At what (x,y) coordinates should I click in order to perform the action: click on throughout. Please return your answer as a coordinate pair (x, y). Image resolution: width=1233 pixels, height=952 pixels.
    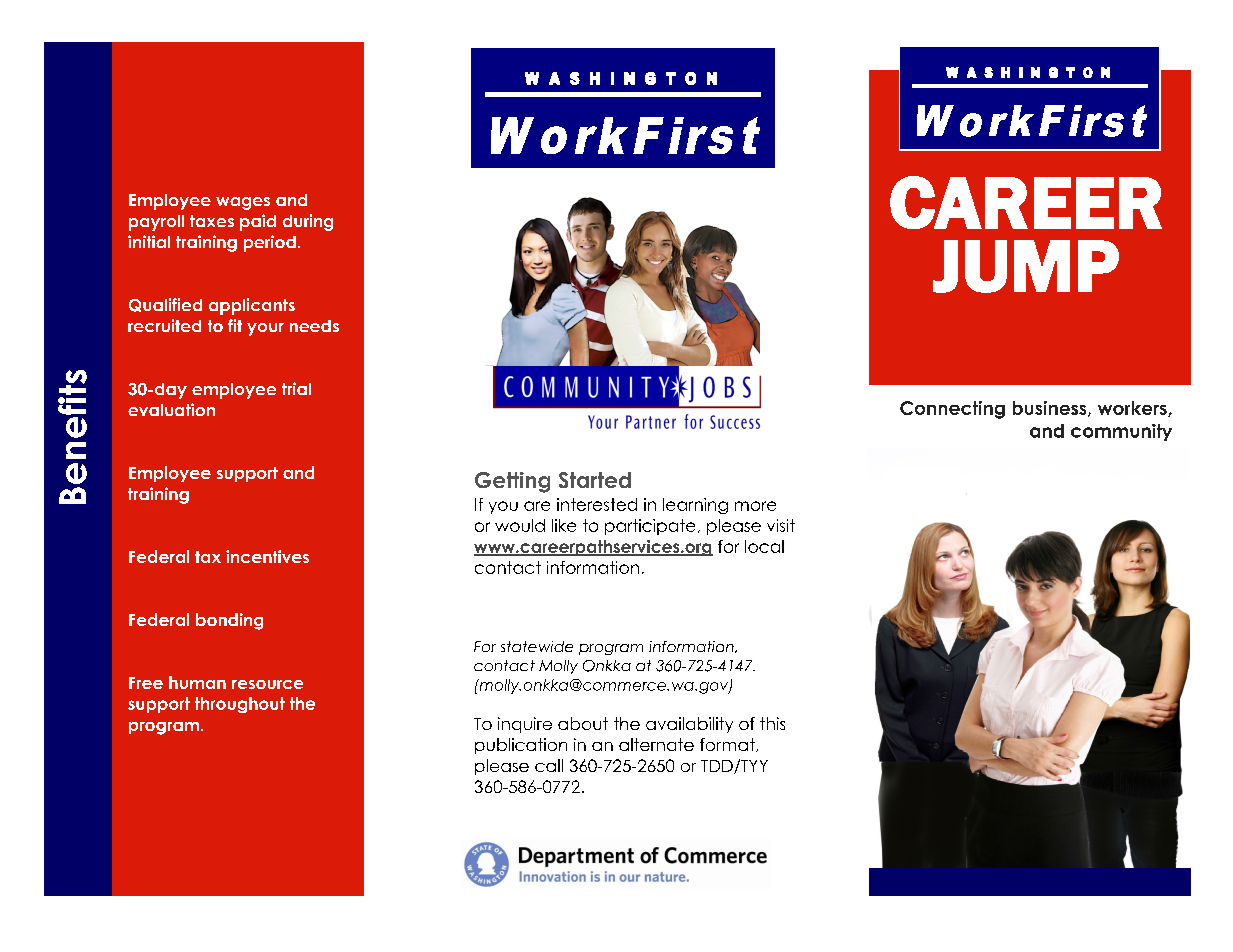
    Looking at the image, I should click on (240, 705).
